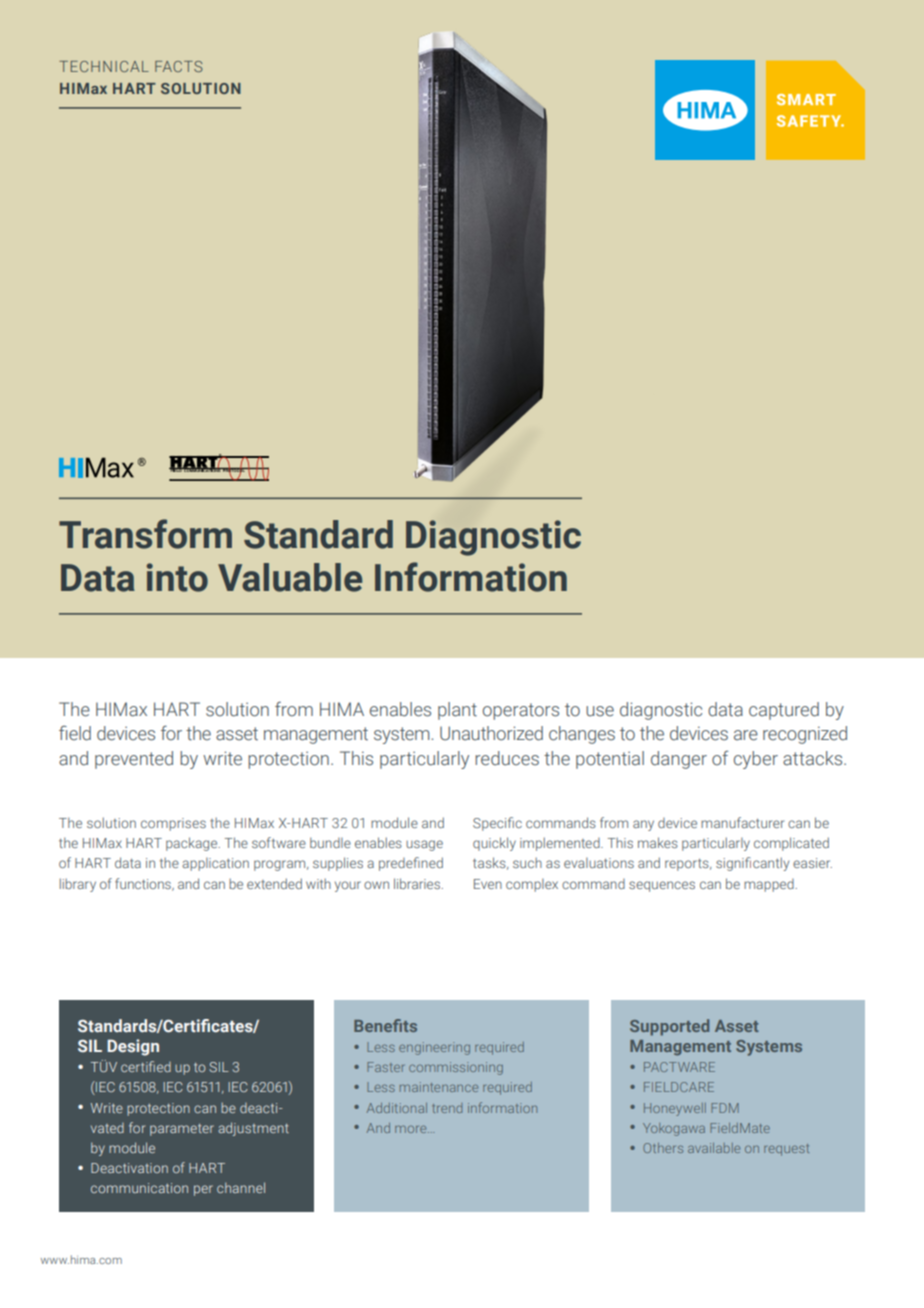 This image has height=1308, width=924. What do you see at coordinates (457, 711) in the image?
I see `plant` at bounding box center [457, 711].
